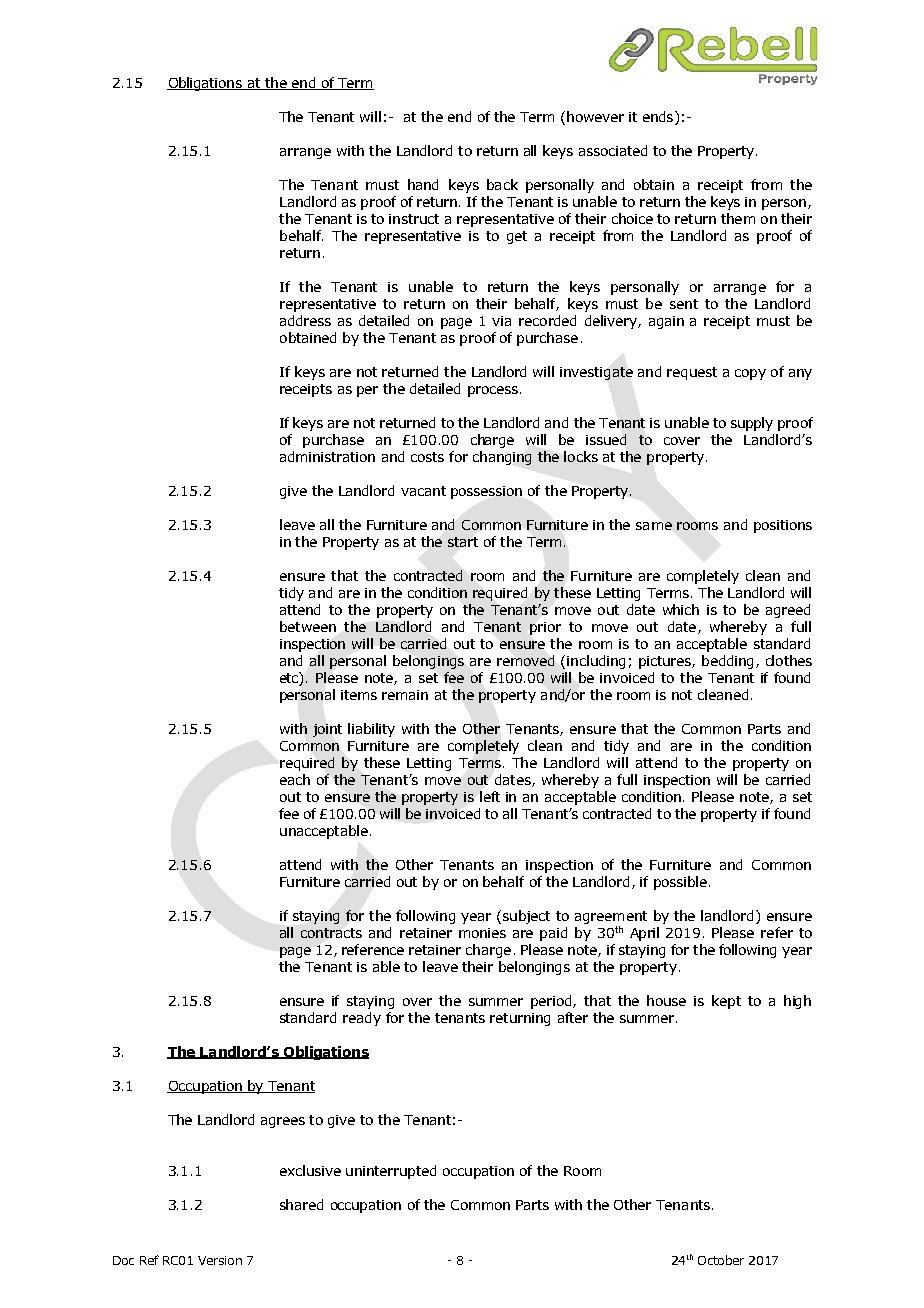 The image size is (924, 1308). I want to click on remain, so click(405, 695).
